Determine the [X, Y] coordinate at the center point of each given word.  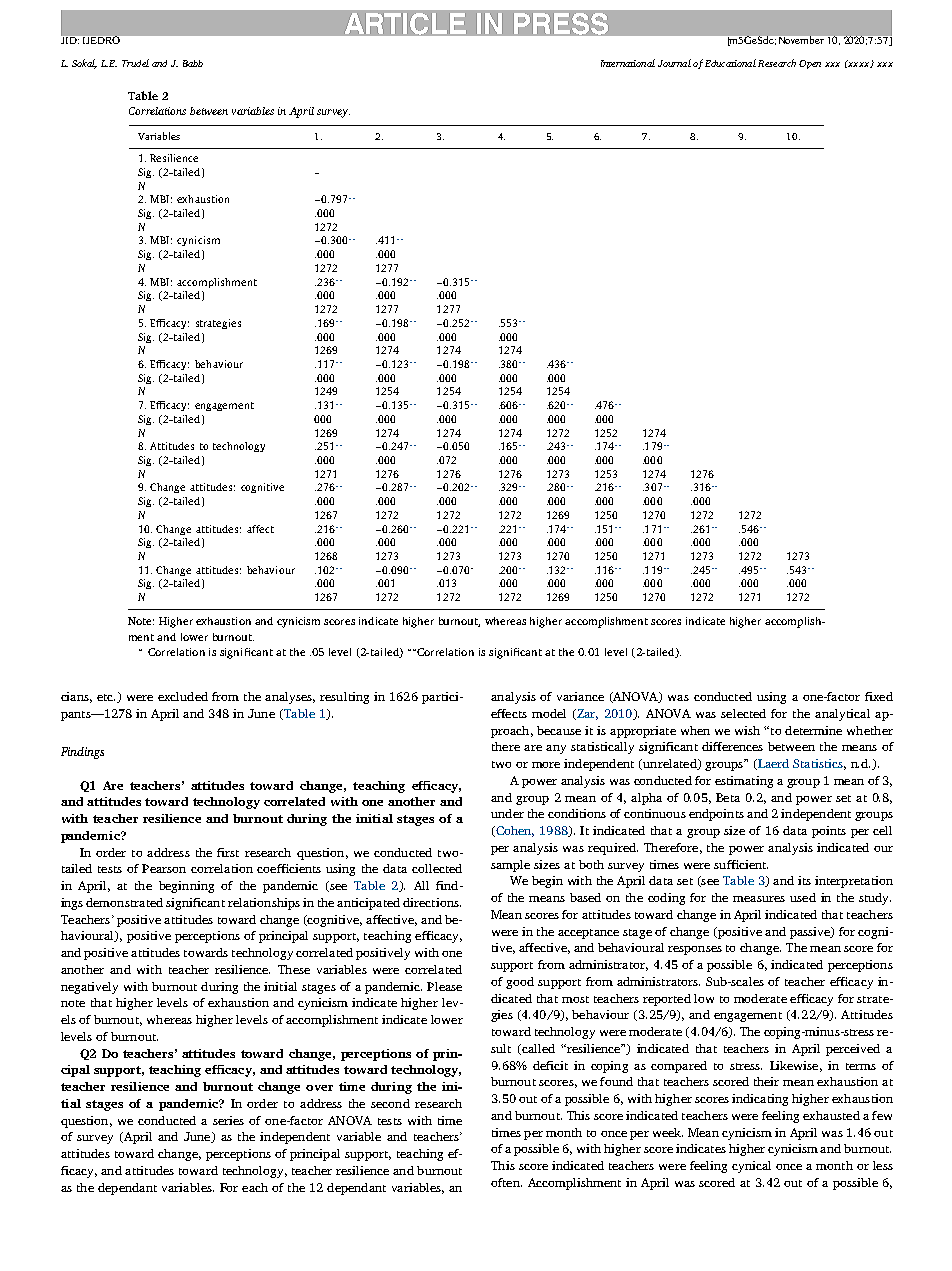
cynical [751, 1167]
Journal [674, 63]
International [628, 63]
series [228, 1120]
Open [810, 64]
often [506, 1182]
